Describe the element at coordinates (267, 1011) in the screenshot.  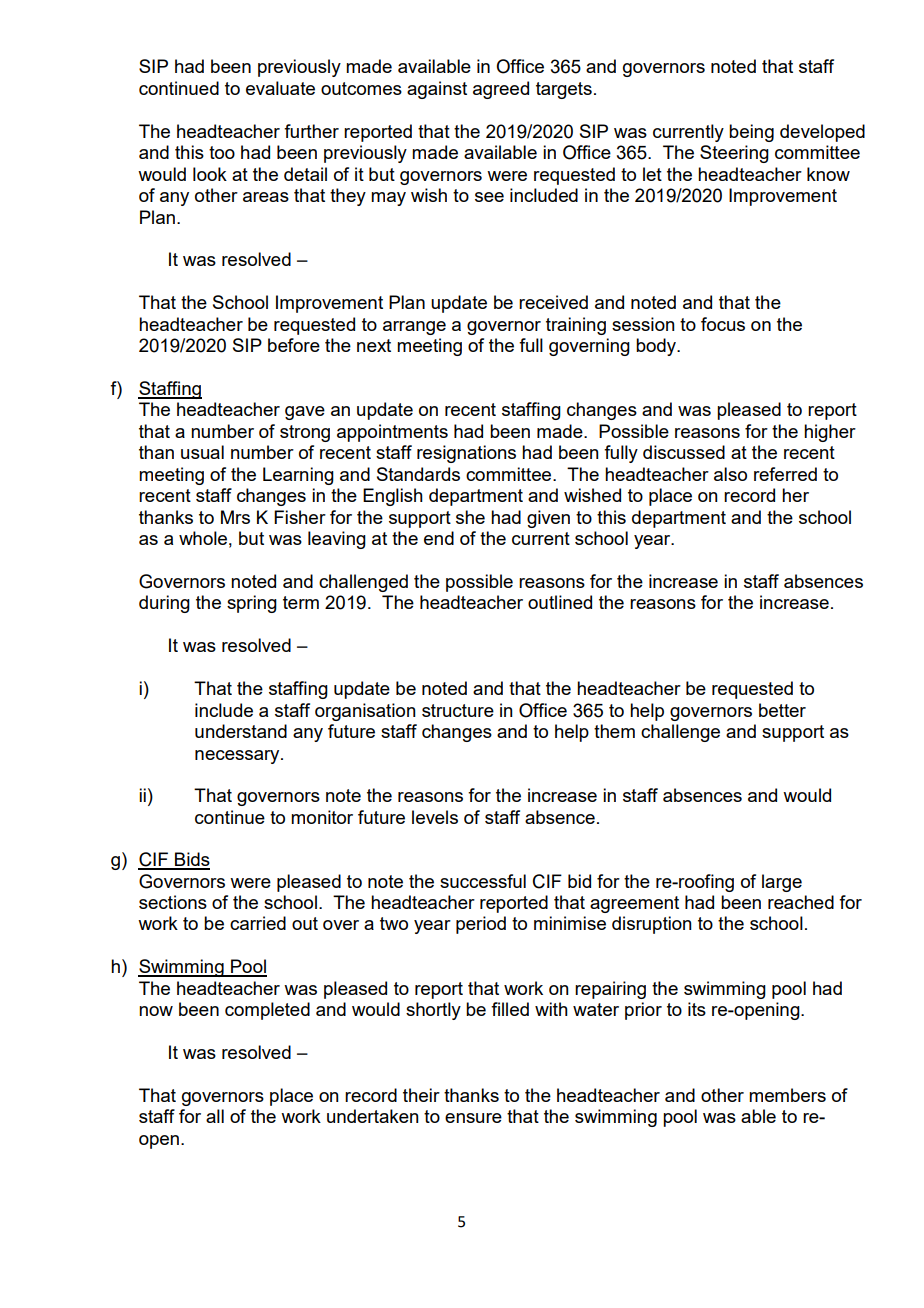
I see `completed` at that location.
